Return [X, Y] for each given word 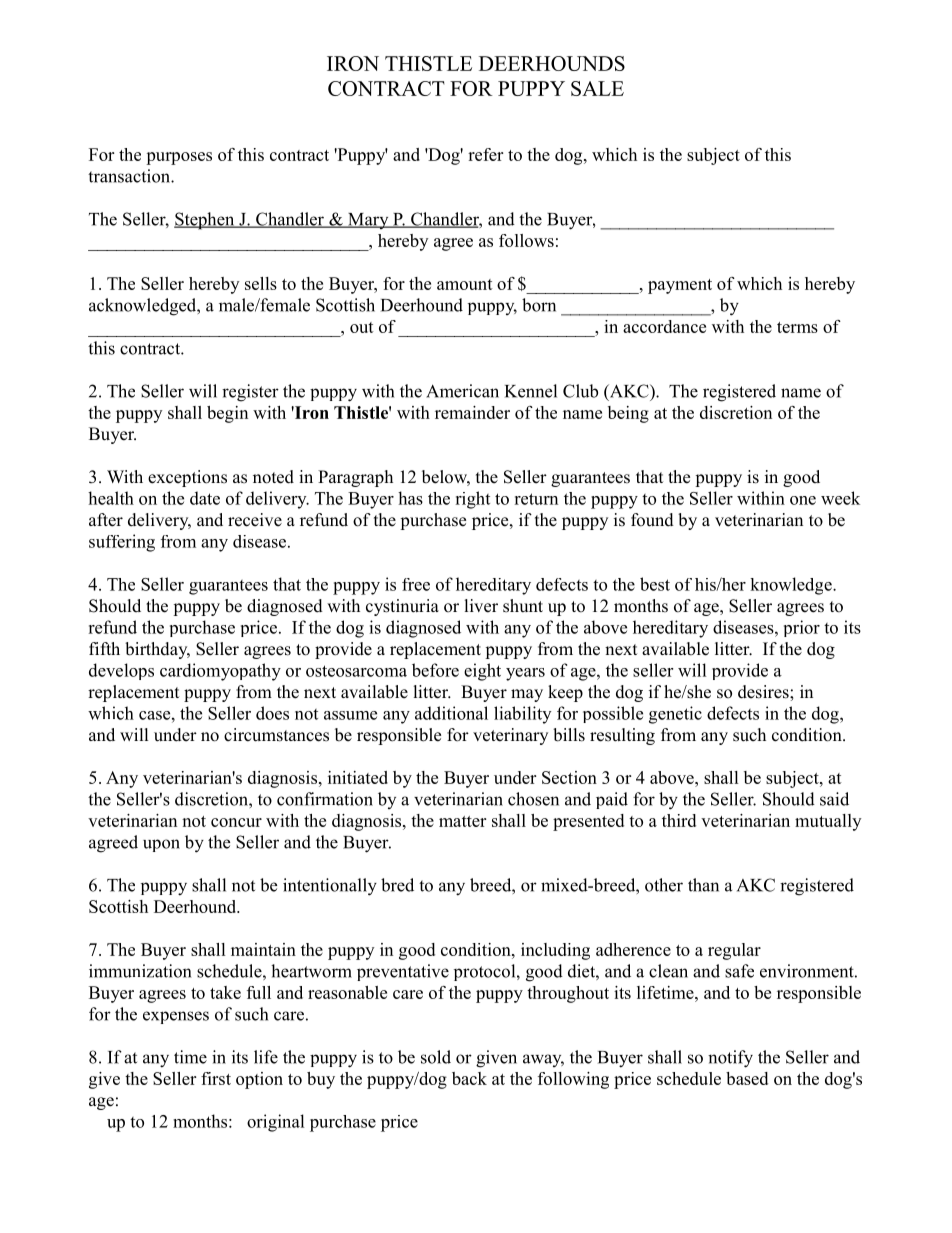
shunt [523, 606]
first [216, 1078]
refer [485, 154]
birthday [157, 650]
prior [802, 628]
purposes [179, 158]
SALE [597, 88]
